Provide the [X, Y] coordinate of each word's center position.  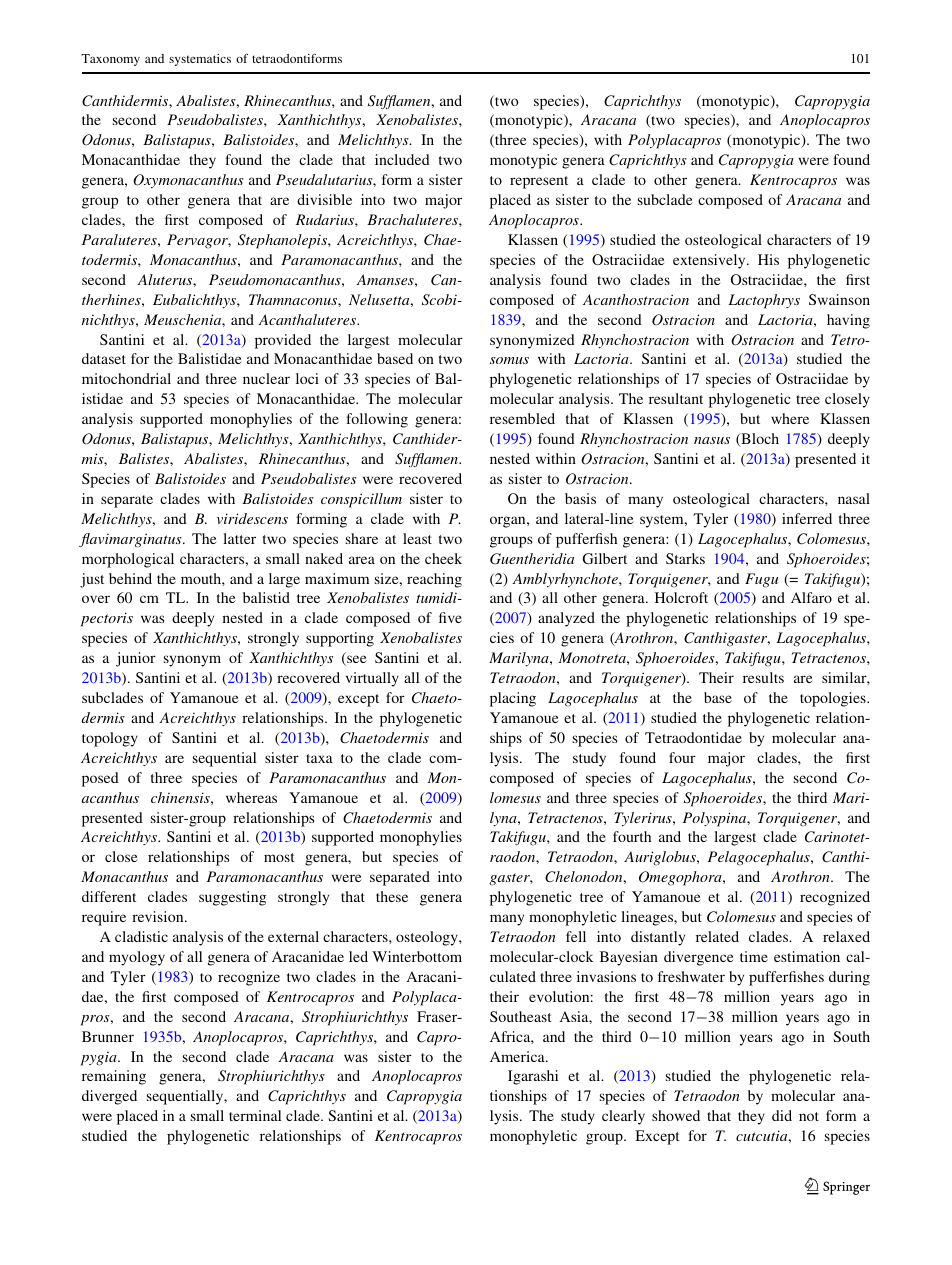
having [848, 321]
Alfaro [811, 597]
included [402, 159]
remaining [114, 1077]
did [782, 1115]
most [279, 857]
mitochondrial [126, 378]
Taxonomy [110, 60]
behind [130, 578]
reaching [434, 580]
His [768, 259]
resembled [522, 418]
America [518, 1056]
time [754, 956]
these [392, 896]
